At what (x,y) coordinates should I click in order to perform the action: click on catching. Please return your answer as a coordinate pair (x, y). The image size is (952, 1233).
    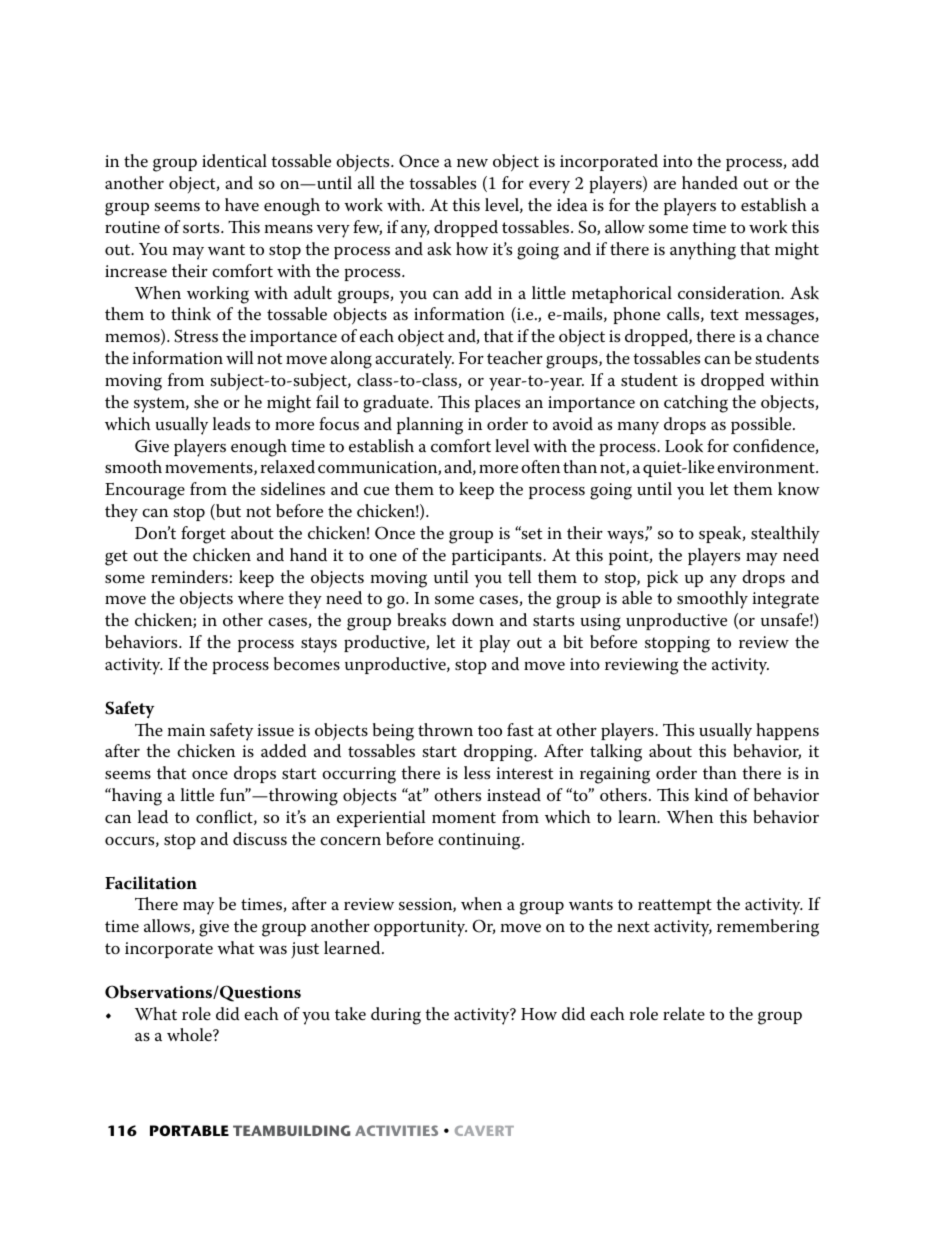
    Looking at the image, I should click on (696, 404).
